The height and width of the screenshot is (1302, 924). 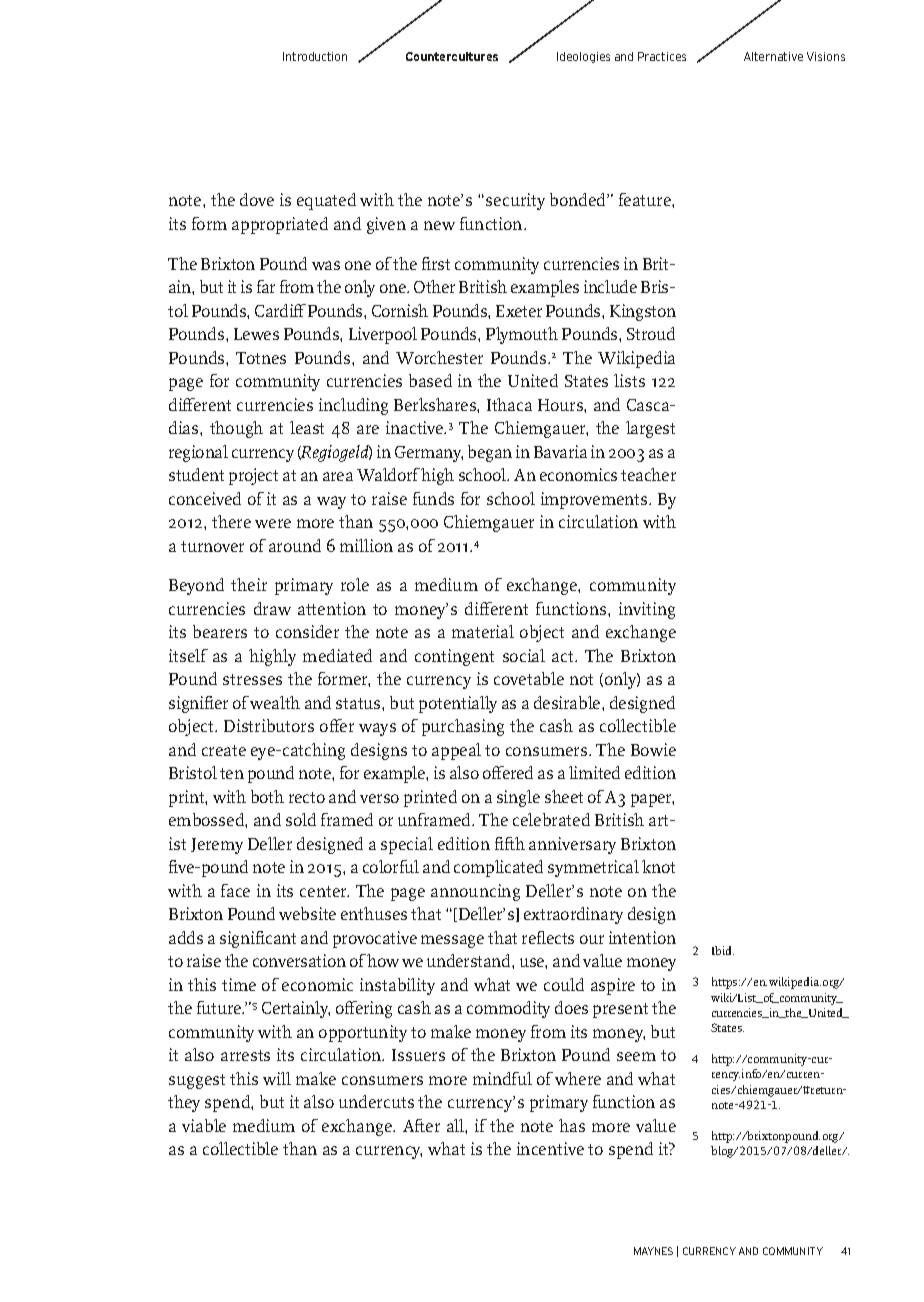 I want to click on will, so click(x=277, y=1078).
